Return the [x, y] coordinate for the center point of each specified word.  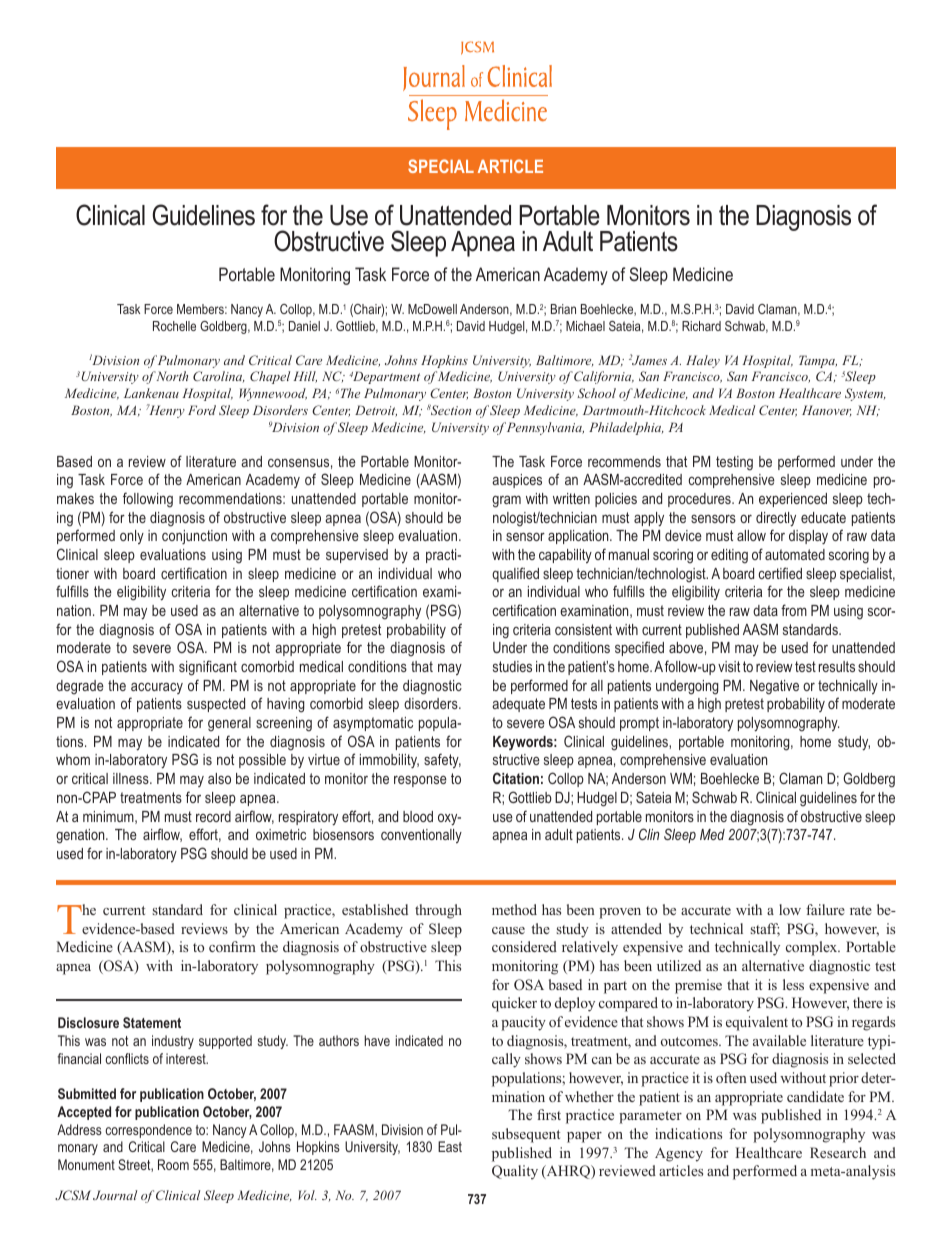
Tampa [818, 361]
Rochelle [174, 326]
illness [132, 778]
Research [838, 1152]
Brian [563, 309]
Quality [515, 1172]
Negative [774, 687]
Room [173, 1164]
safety [442, 760]
